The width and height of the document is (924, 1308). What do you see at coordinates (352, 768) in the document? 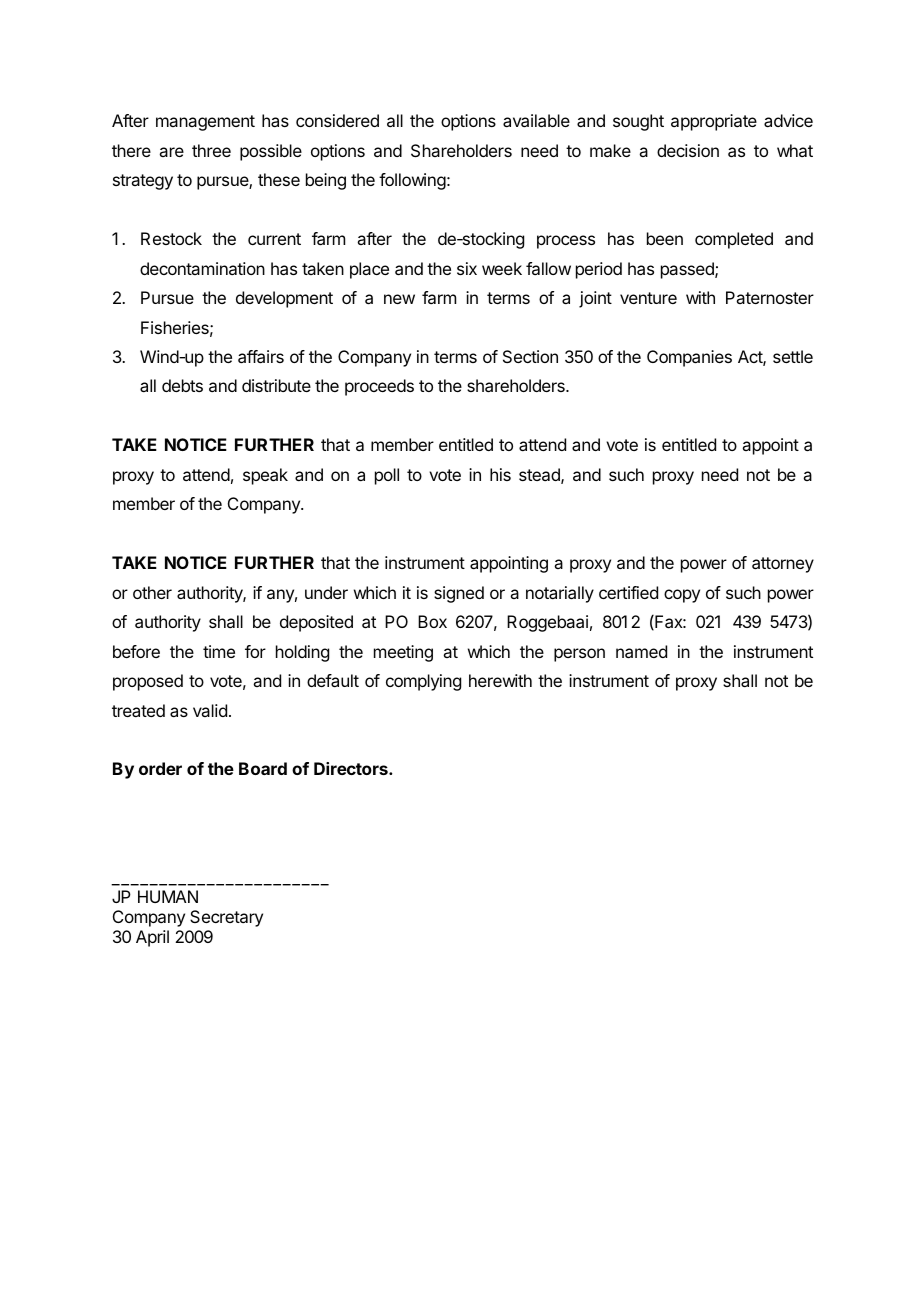
I see `Directors` at bounding box center [352, 768].
